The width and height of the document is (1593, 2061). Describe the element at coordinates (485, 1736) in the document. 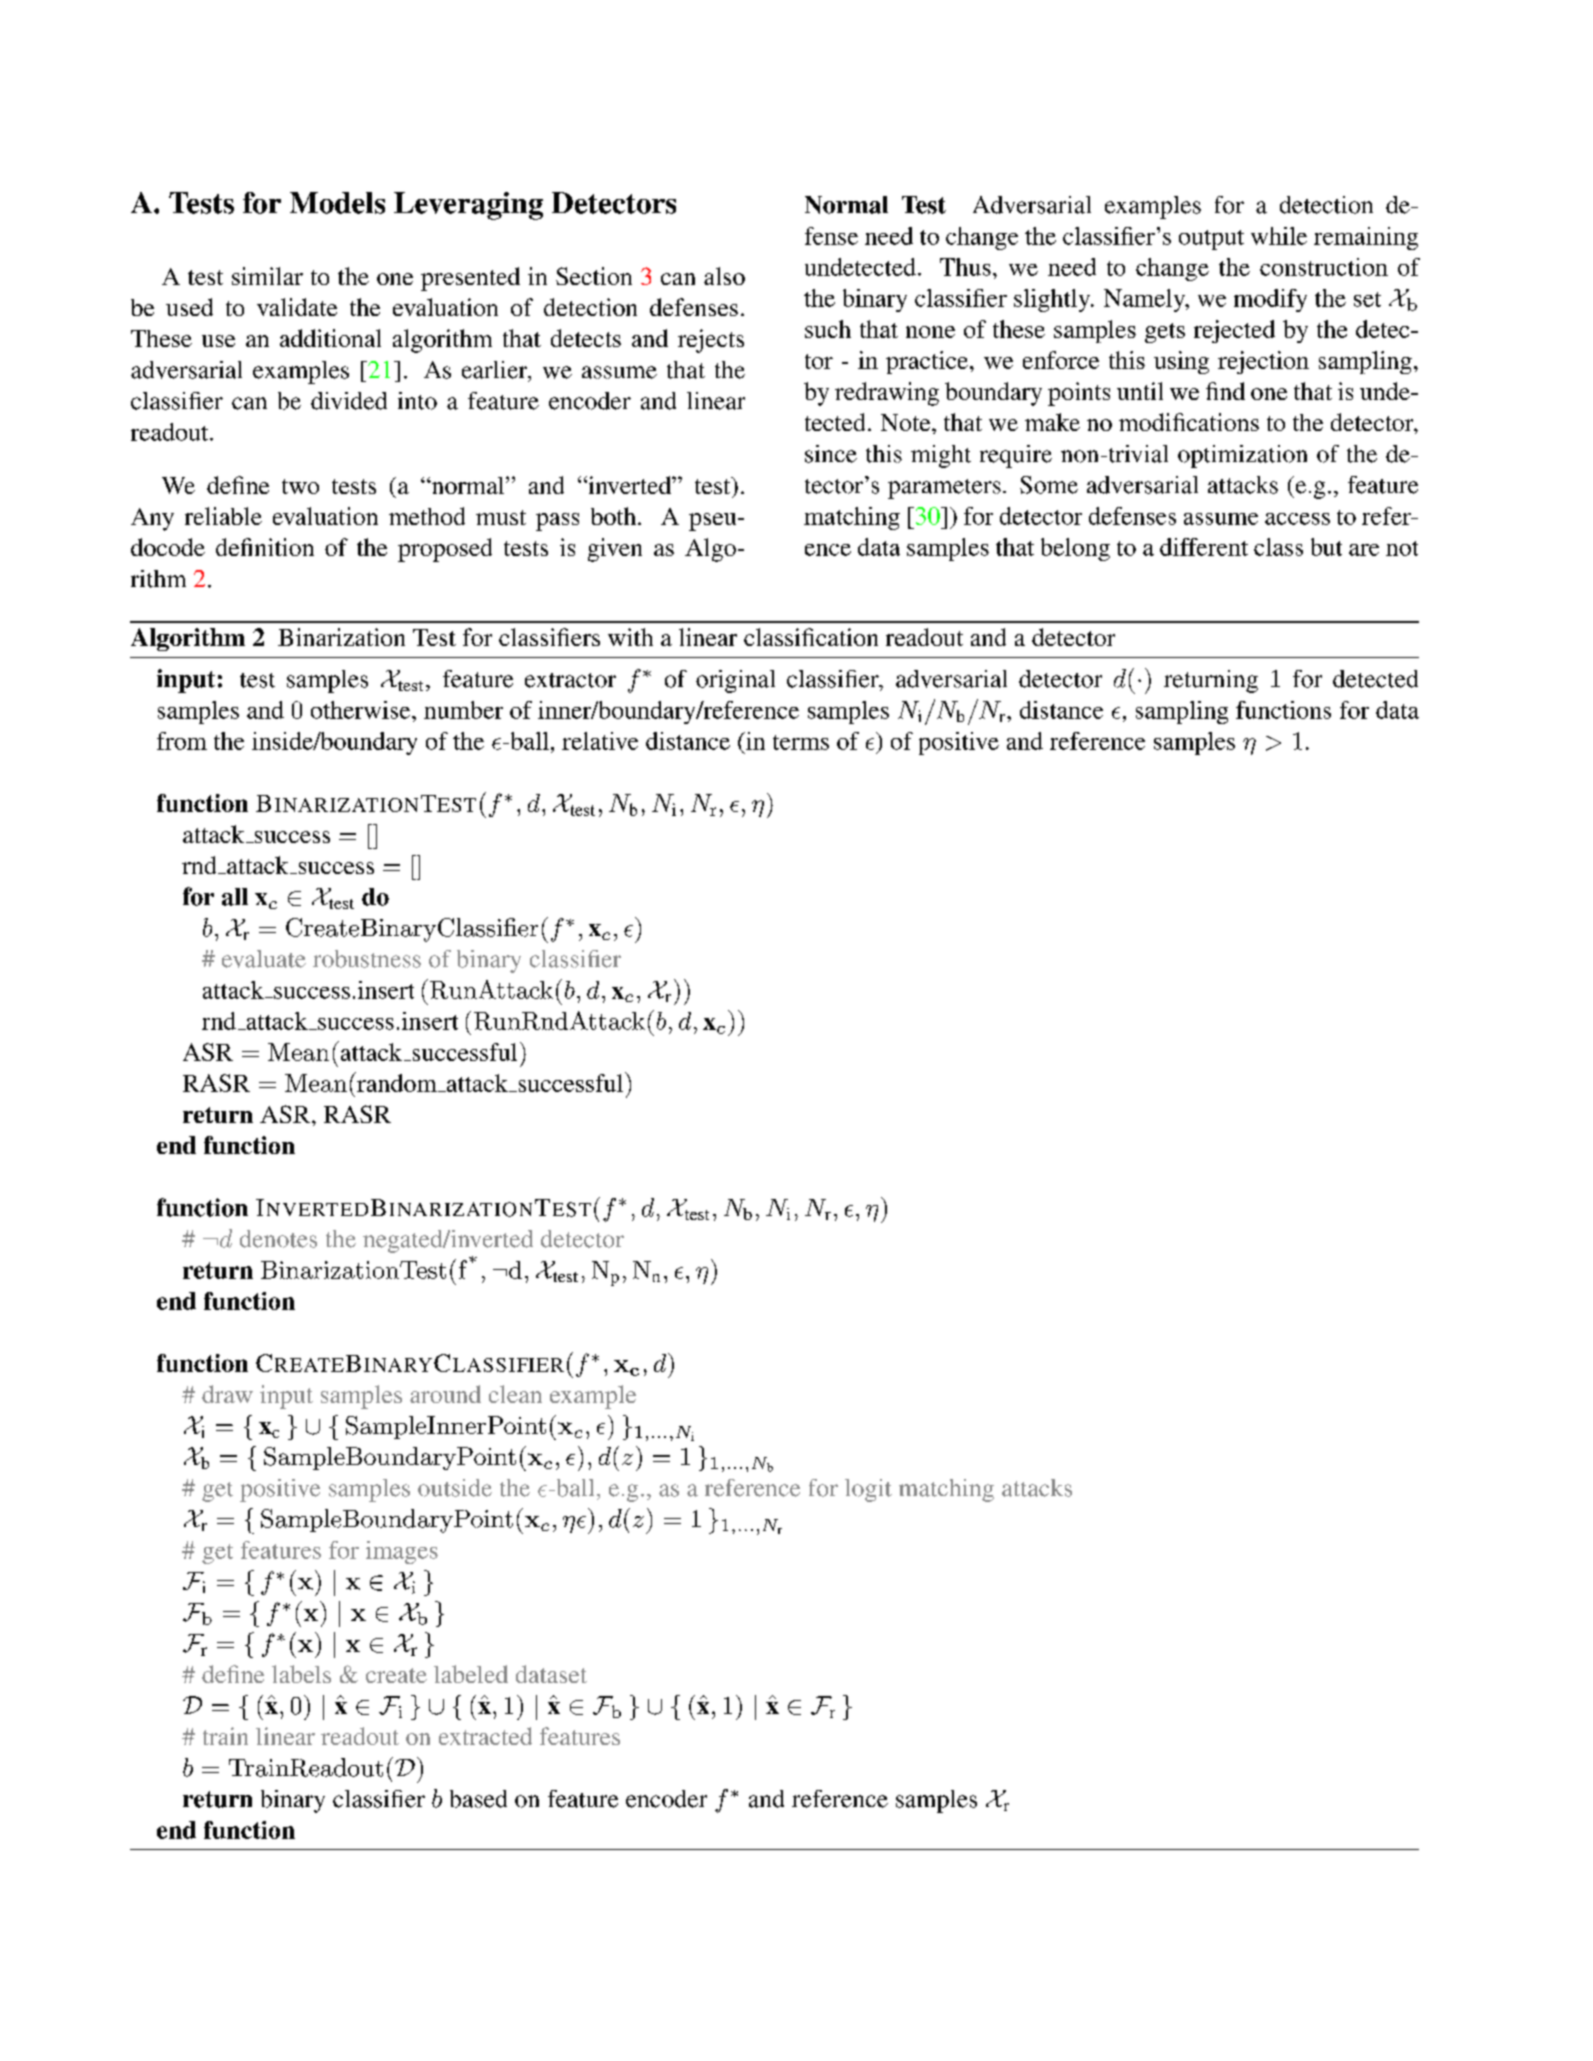

I see `extracted` at that location.
